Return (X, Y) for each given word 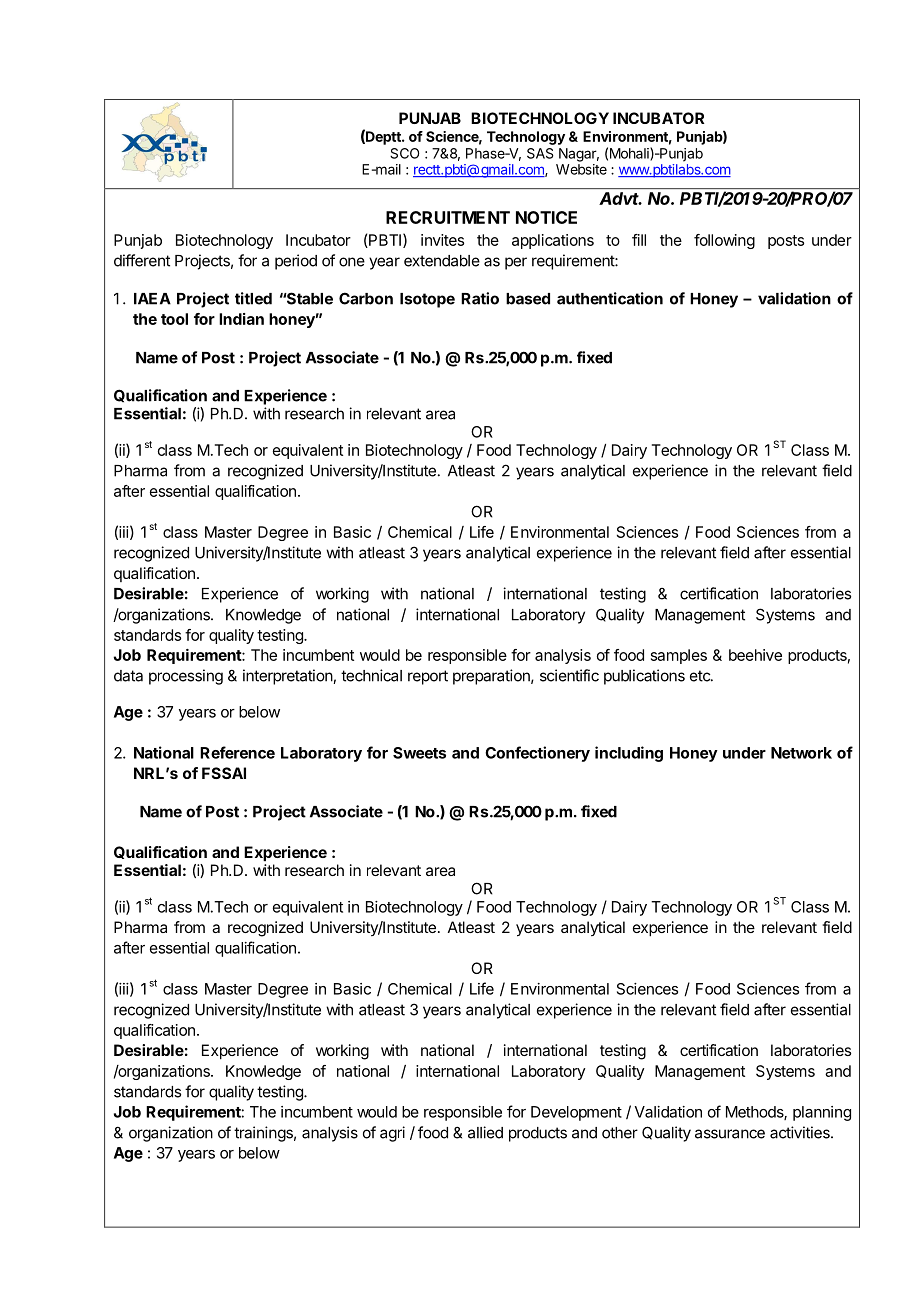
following (724, 241)
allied (485, 1132)
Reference (237, 752)
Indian (241, 319)
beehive (755, 655)
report (428, 677)
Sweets (419, 753)
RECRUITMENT (448, 217)
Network (801, 753)
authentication (610, 298)
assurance (730, 1134)
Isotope (427, 300)
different (142, 260)
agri (392, 1134)
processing (186, 677)
